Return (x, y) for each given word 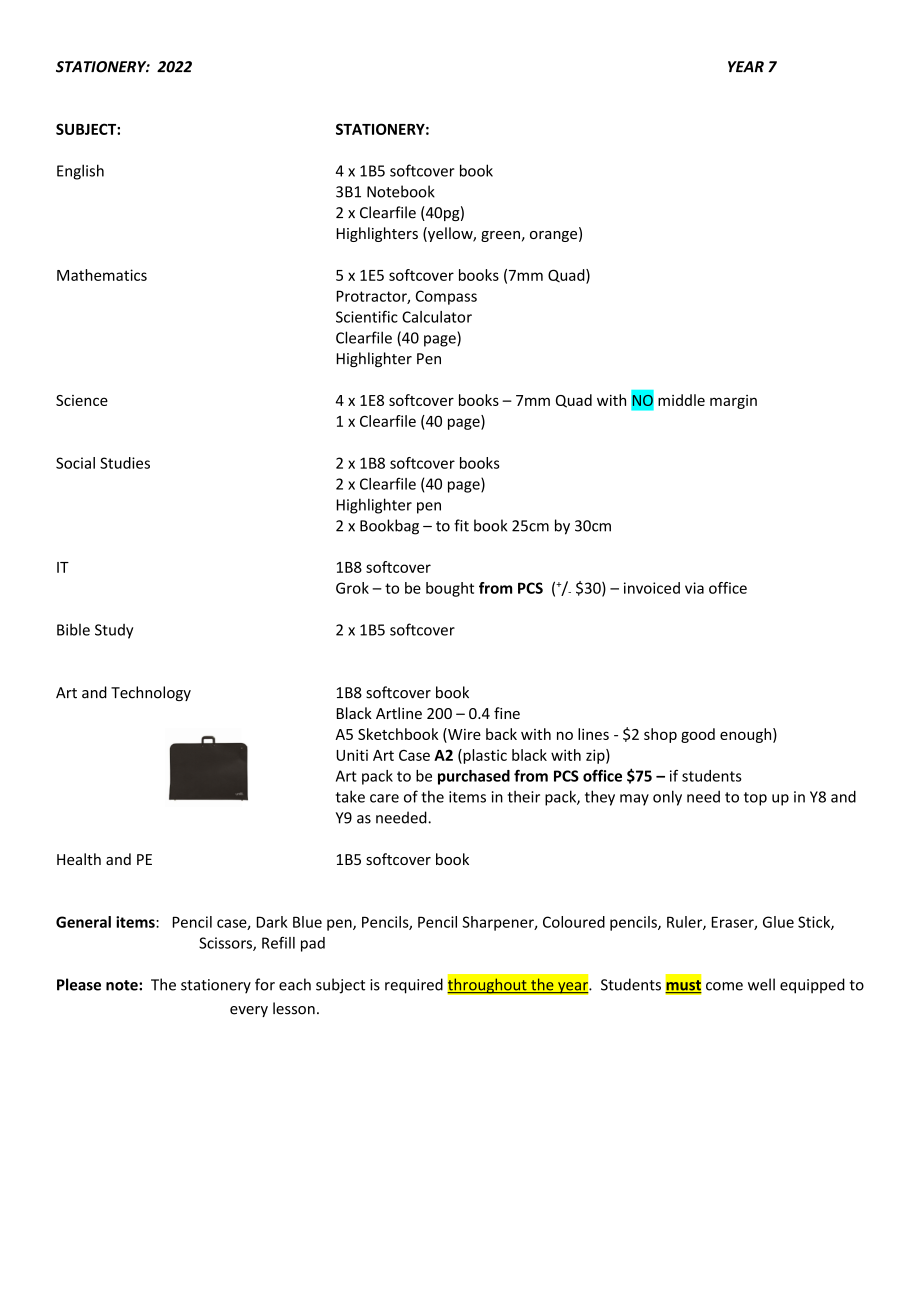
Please (79, 984)
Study (114, 631)
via (694, 588)
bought (450, 589)
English (80, 172)
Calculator (437, 317)
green (500, 236)
